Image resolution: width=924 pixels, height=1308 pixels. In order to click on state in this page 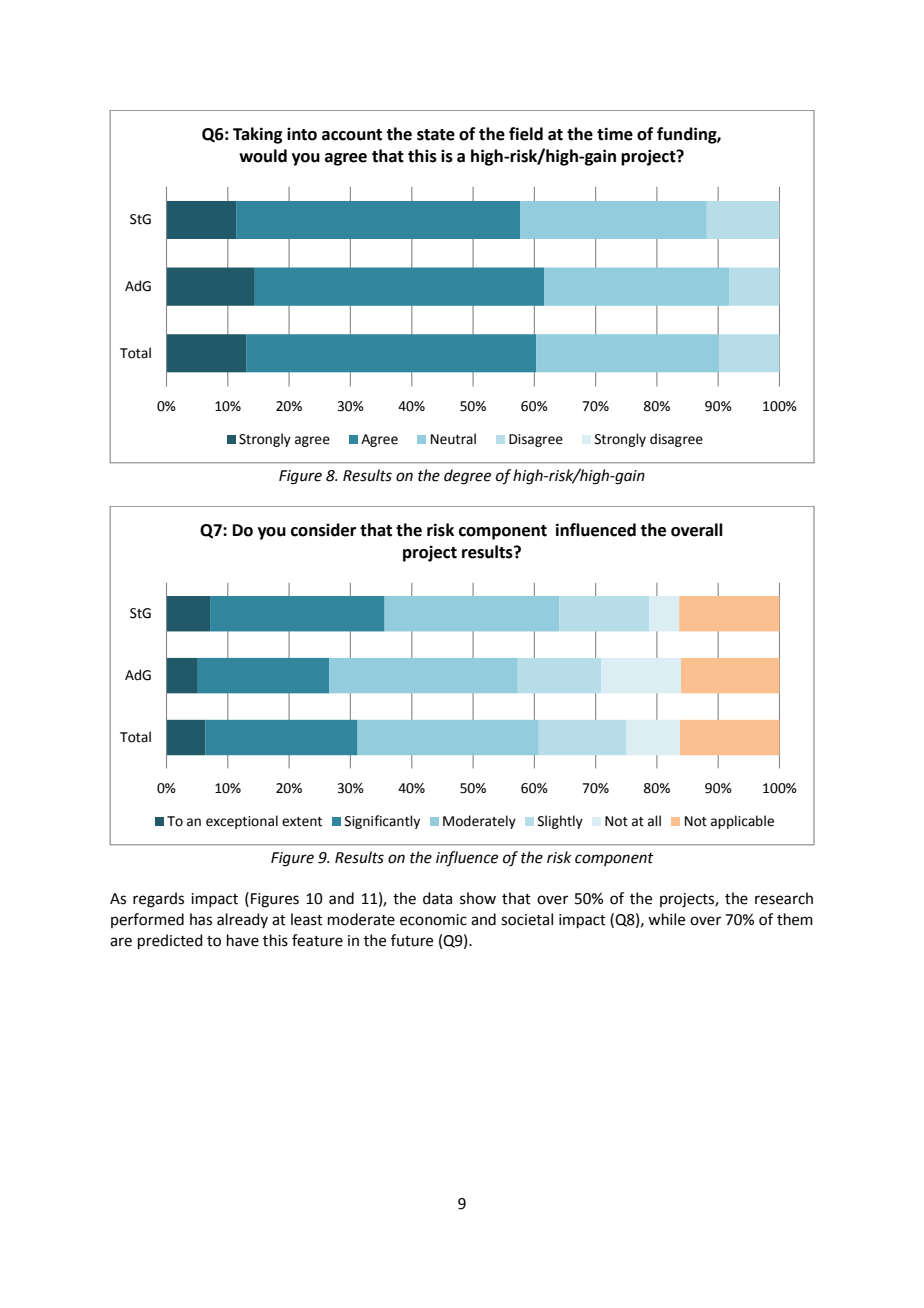, I will do `click(436, 135)`.
